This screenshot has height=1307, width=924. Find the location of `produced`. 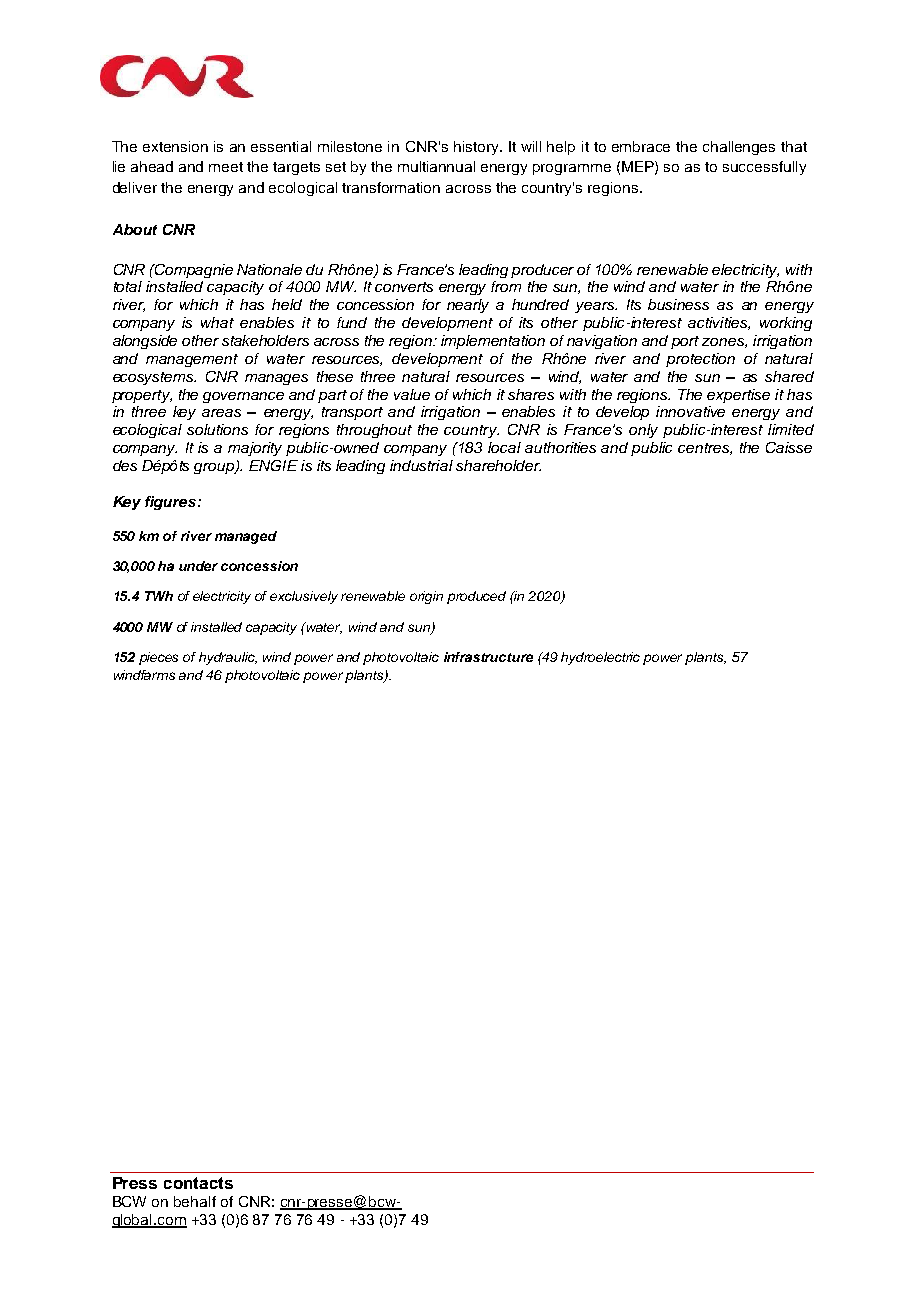

produced is located at coordinates (476, 597).
